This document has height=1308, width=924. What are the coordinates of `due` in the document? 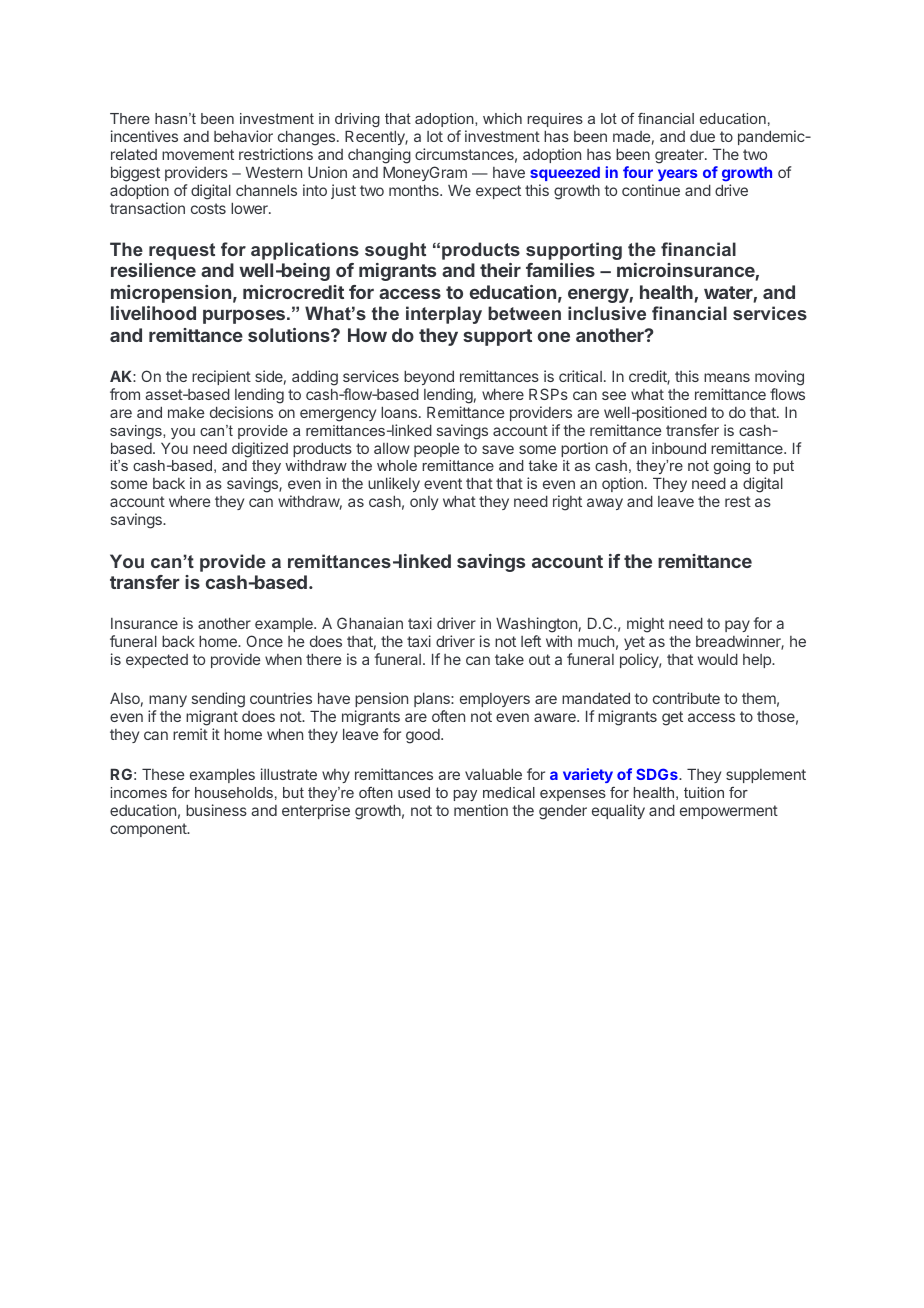 It's located at (702, 136).
